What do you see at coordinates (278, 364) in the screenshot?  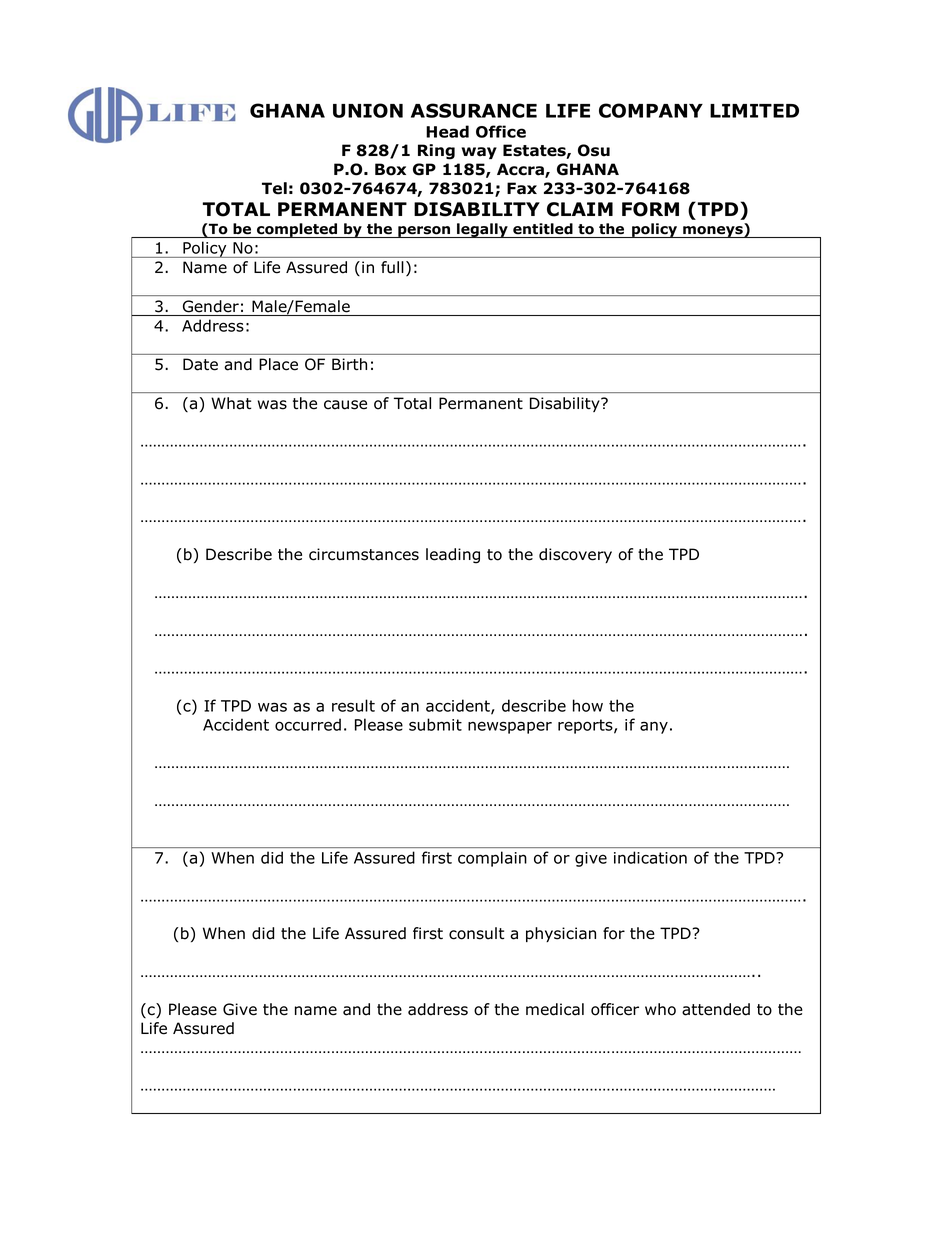 I see `Place` at bounding box center [278, 364].
